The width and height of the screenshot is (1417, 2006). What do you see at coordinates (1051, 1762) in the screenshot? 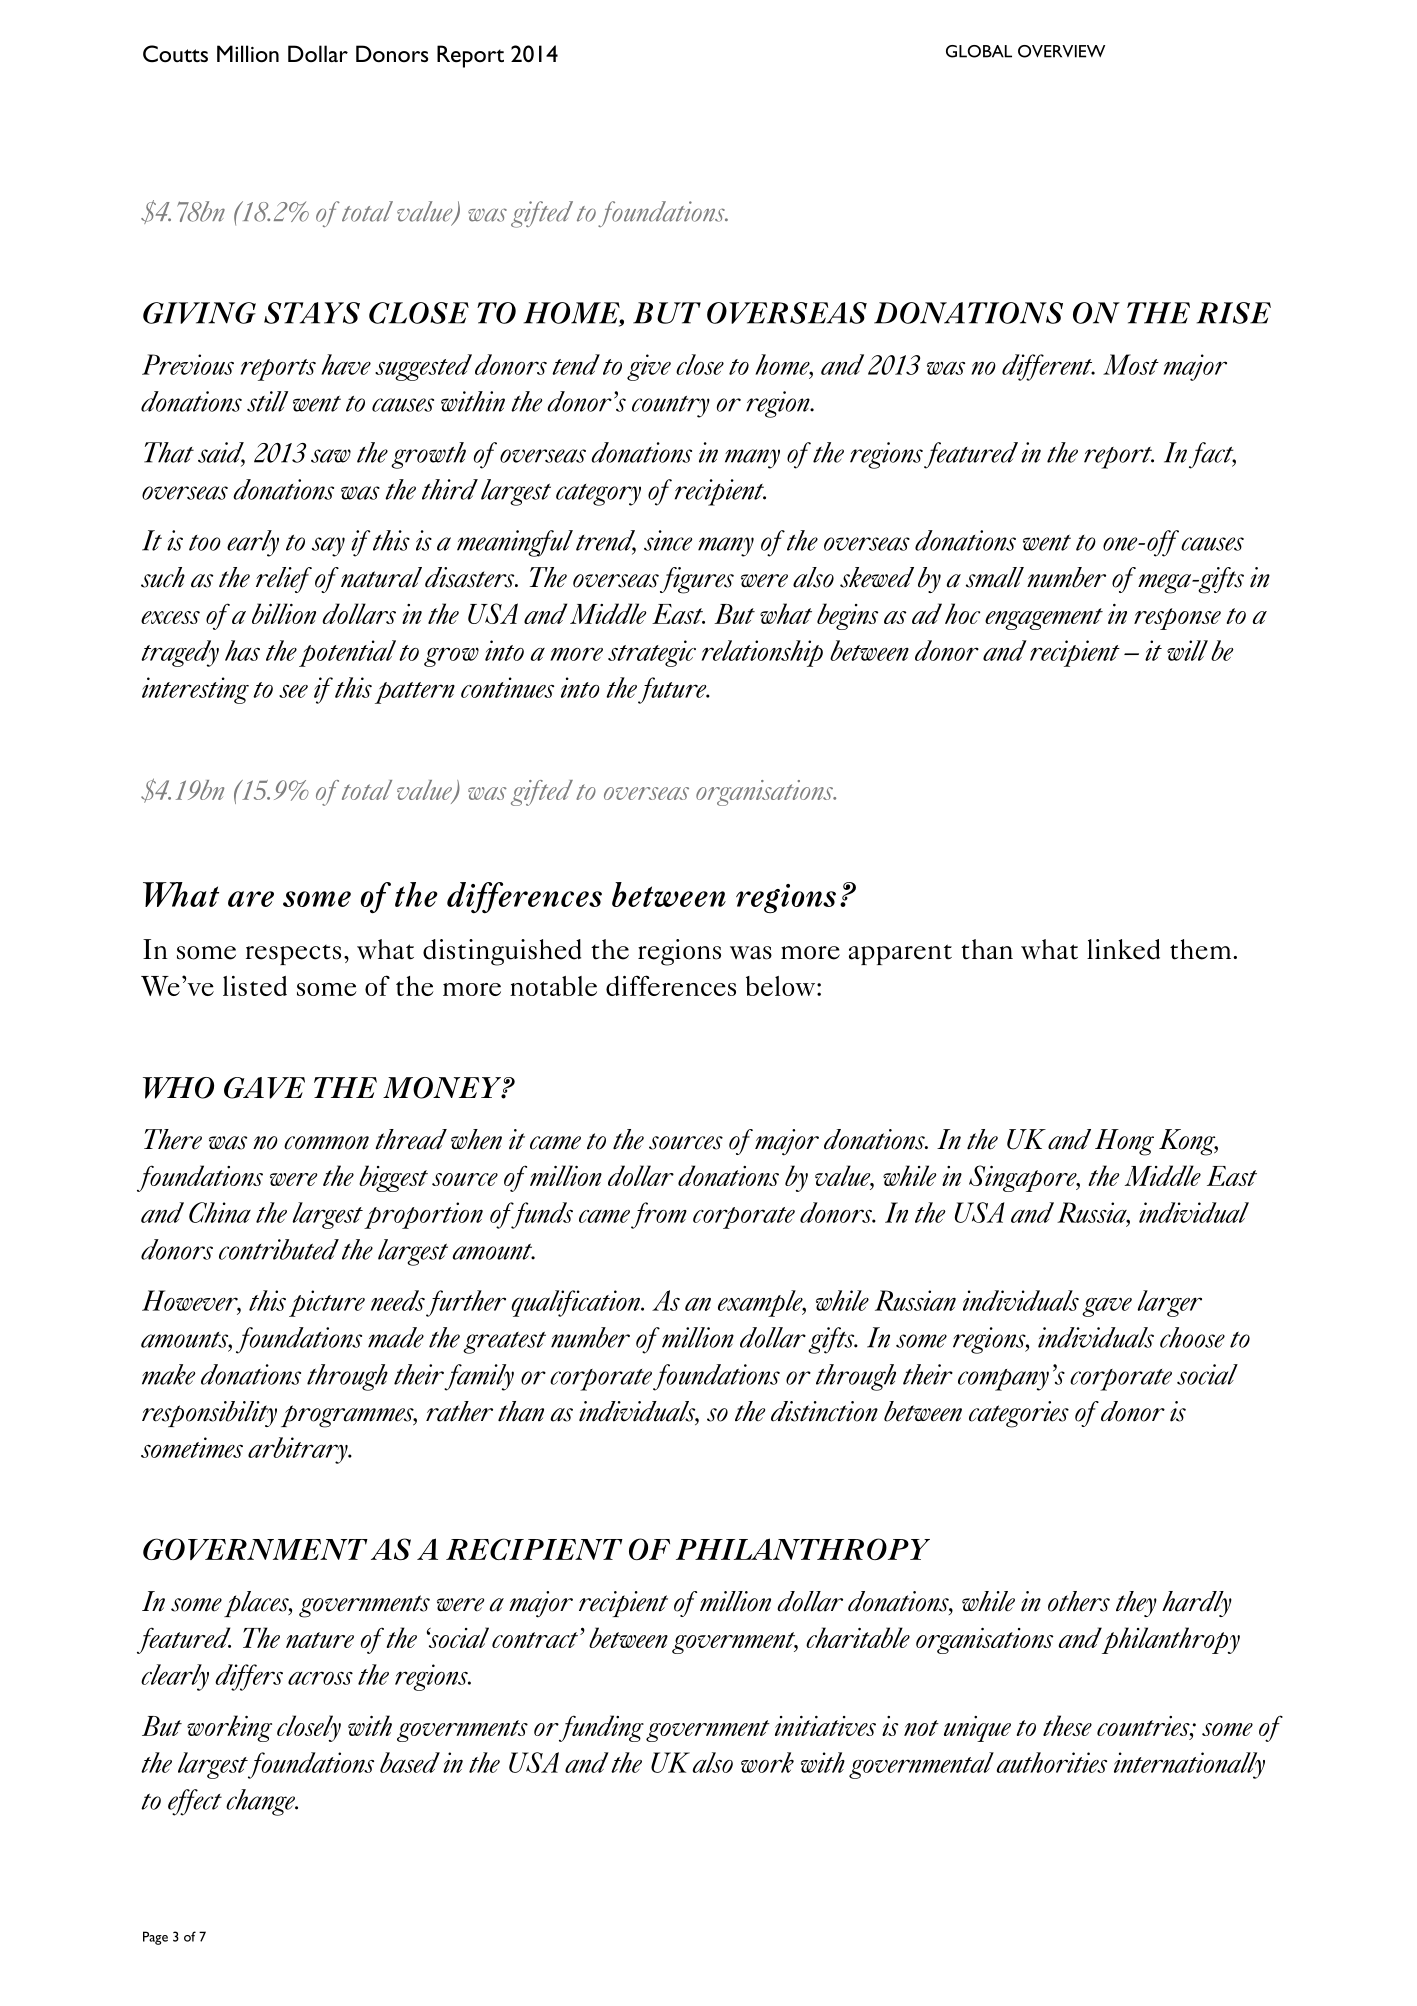
I see `authorities` at bounding box center [1051, 1762].
